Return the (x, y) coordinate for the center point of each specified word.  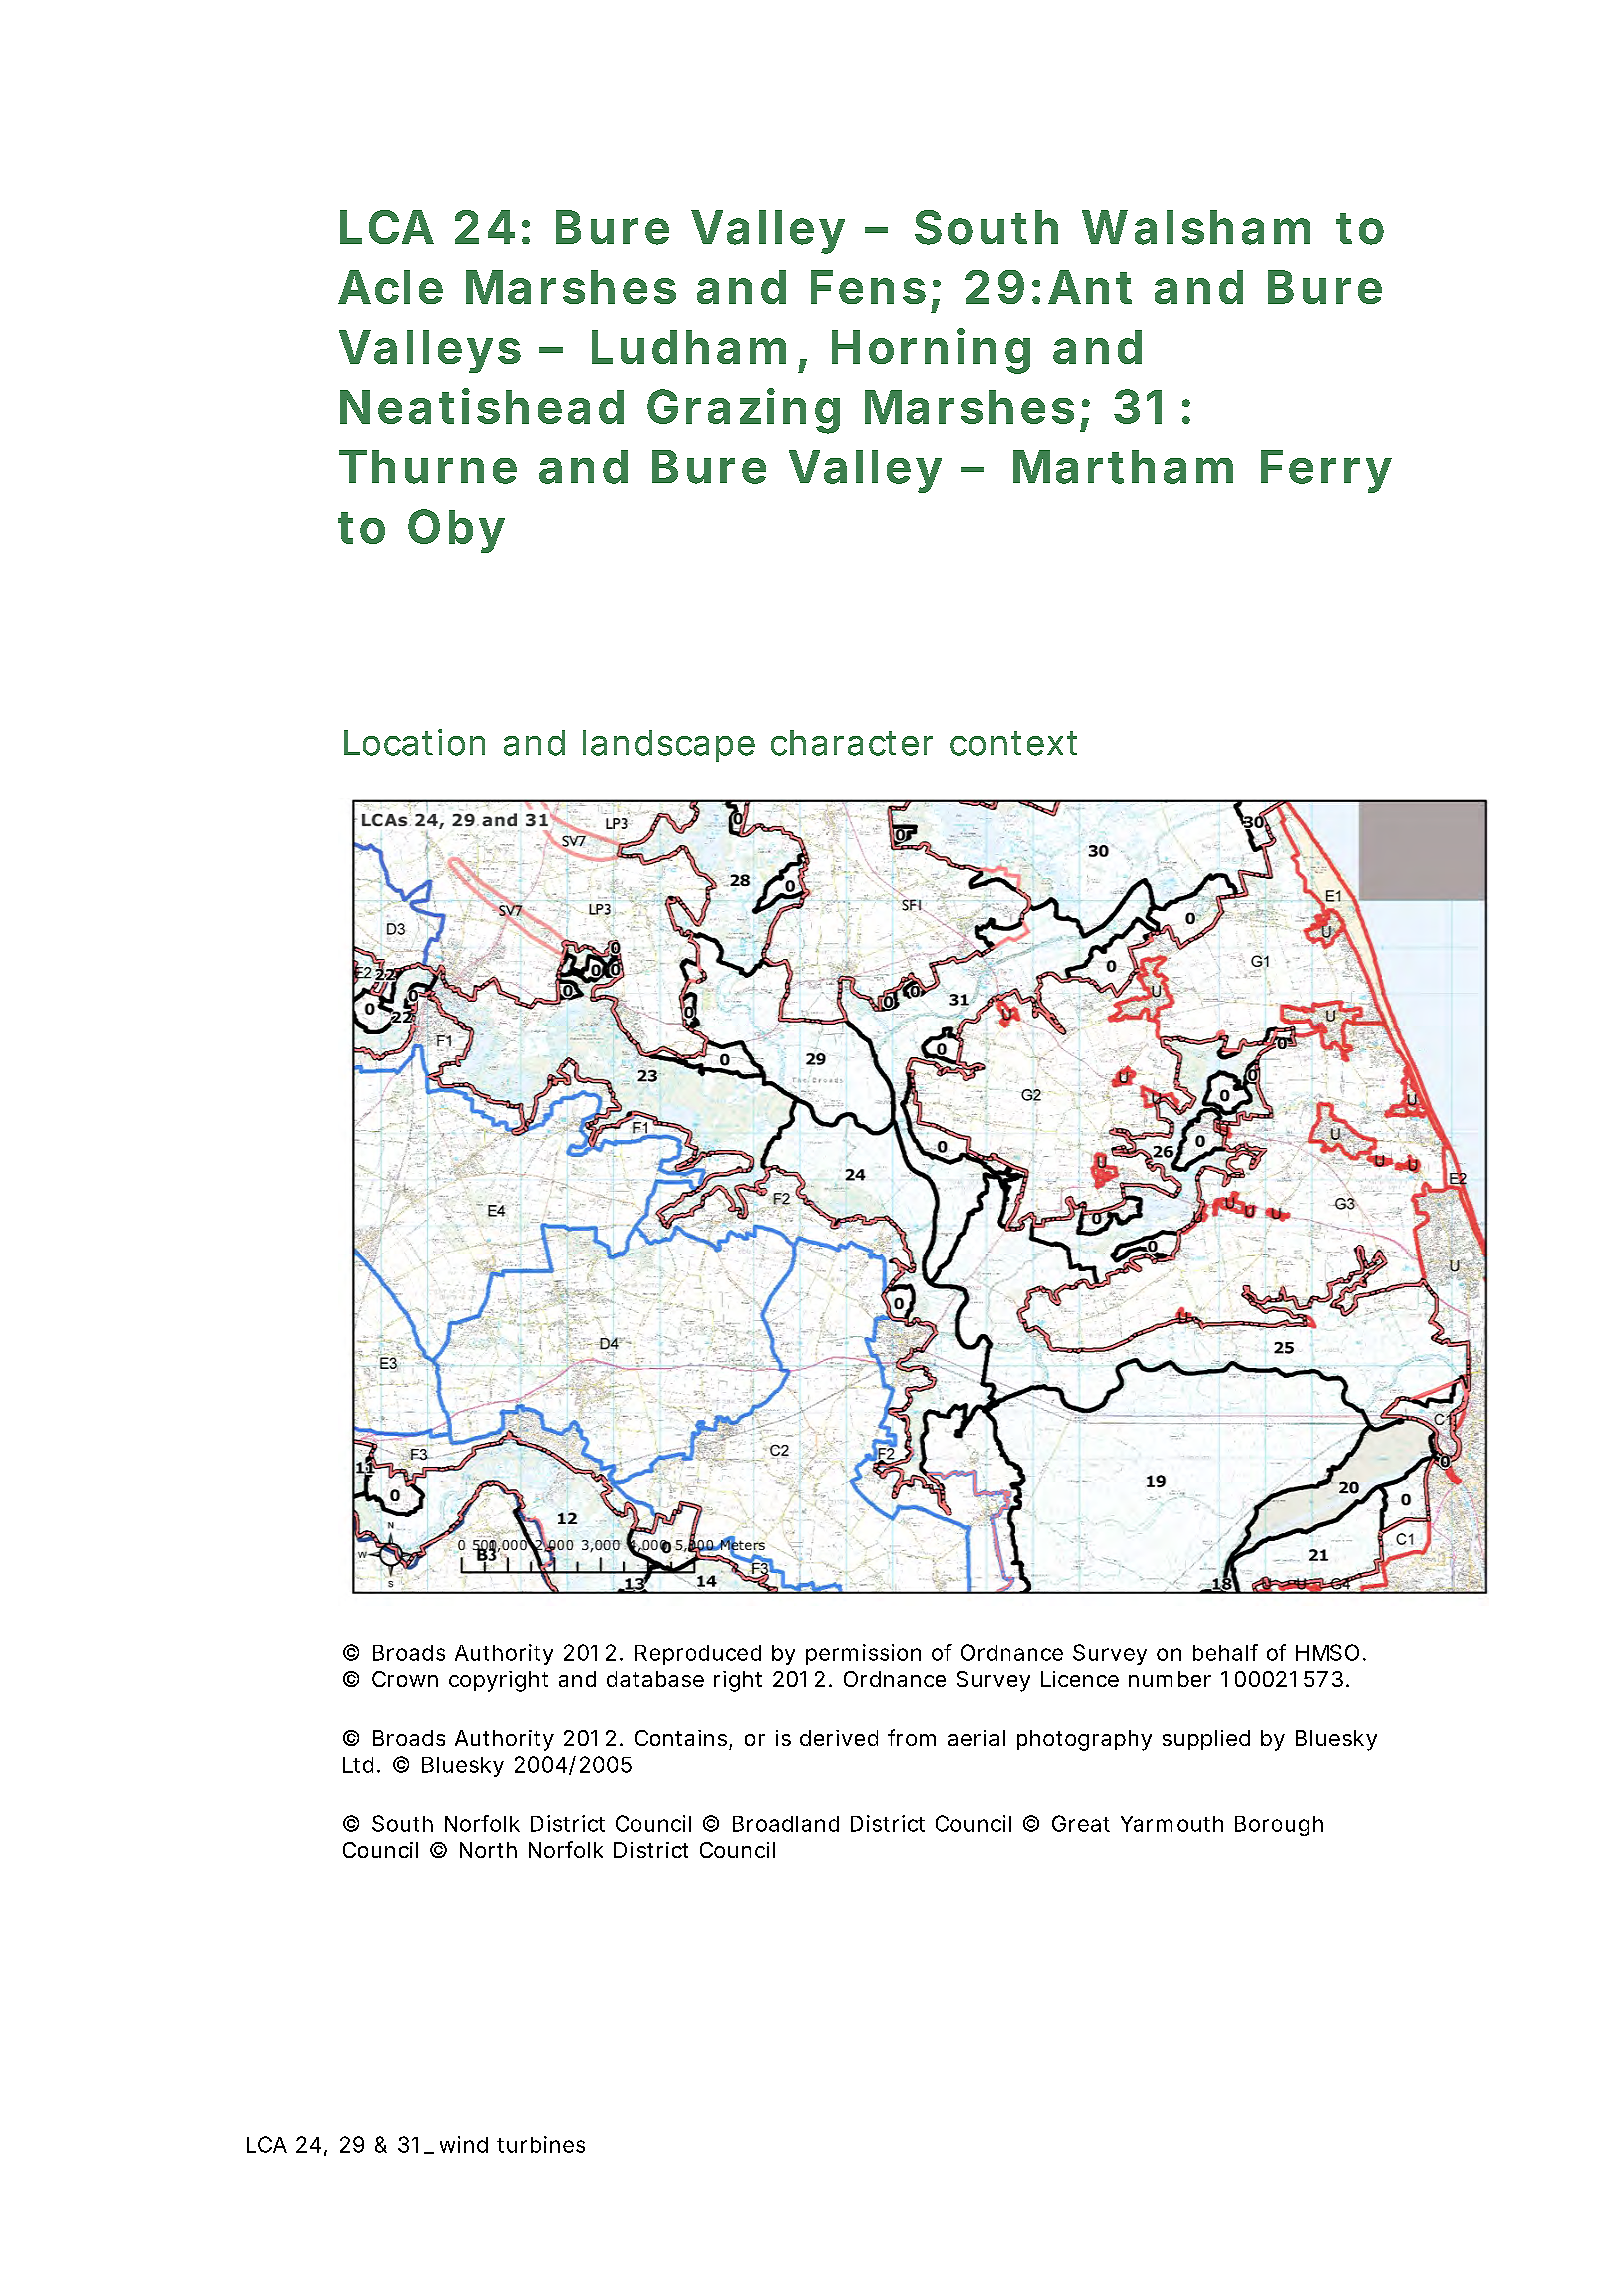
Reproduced (698, 1655)
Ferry (1325, 471)
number (1170, 1679)
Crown (405, 1679)
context (1013, 743)
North (488, 1850)
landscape (669, 746)
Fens (868, 287)
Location (414, 742)
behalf (1225, 1652)
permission (863, 1654)
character (852, 743)
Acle (390, 287)
